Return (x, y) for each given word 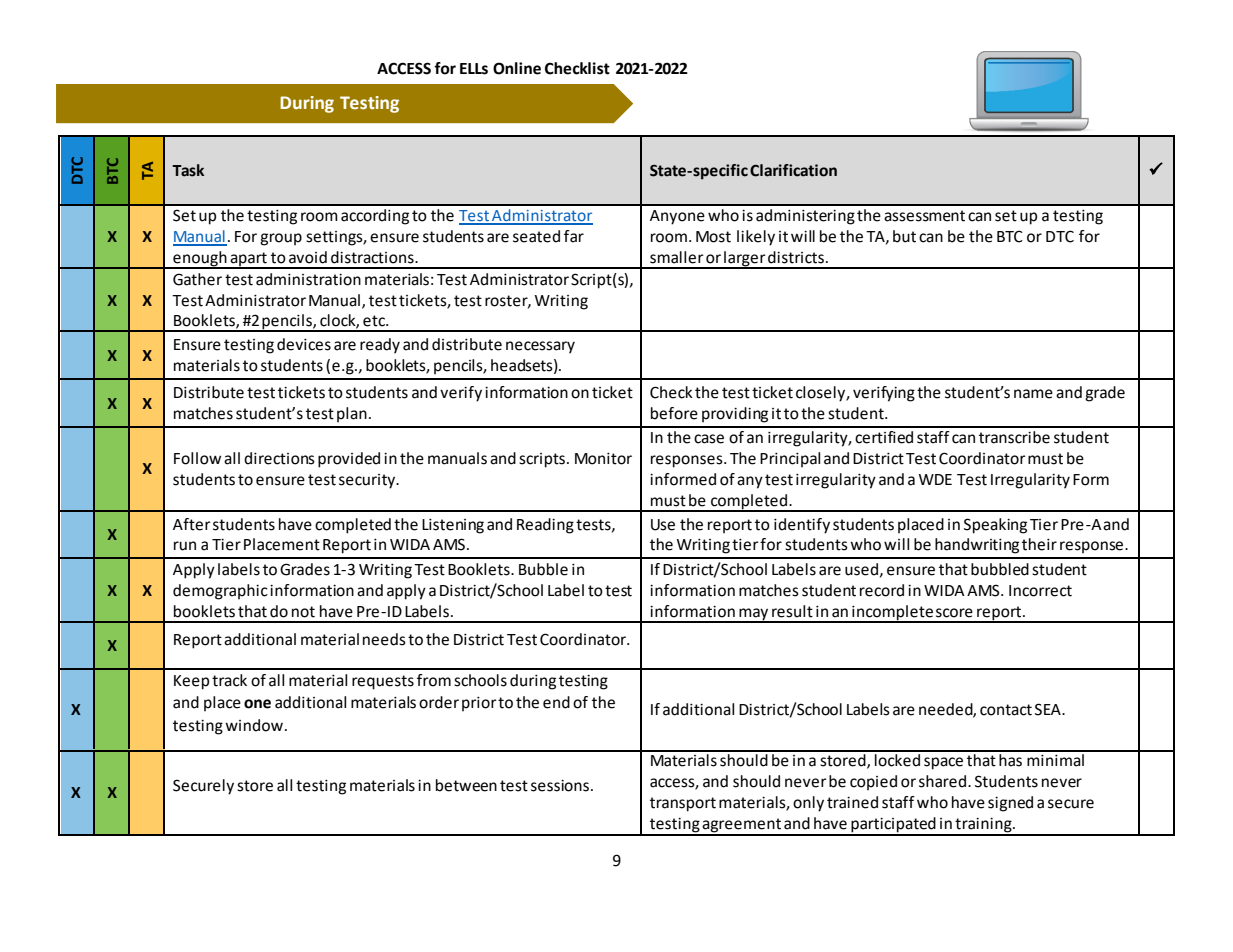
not (303, 612)
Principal (790, 460)
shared (942, 781)
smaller (677, 257)
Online (517, 68)
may (754, 615)
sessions (560, 786)
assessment (924, 216)
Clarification (793, 170)
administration (308, 279)
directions (279, 458)
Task (188, 170)
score (954, 613)
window (254, 725)
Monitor (603, 459)
